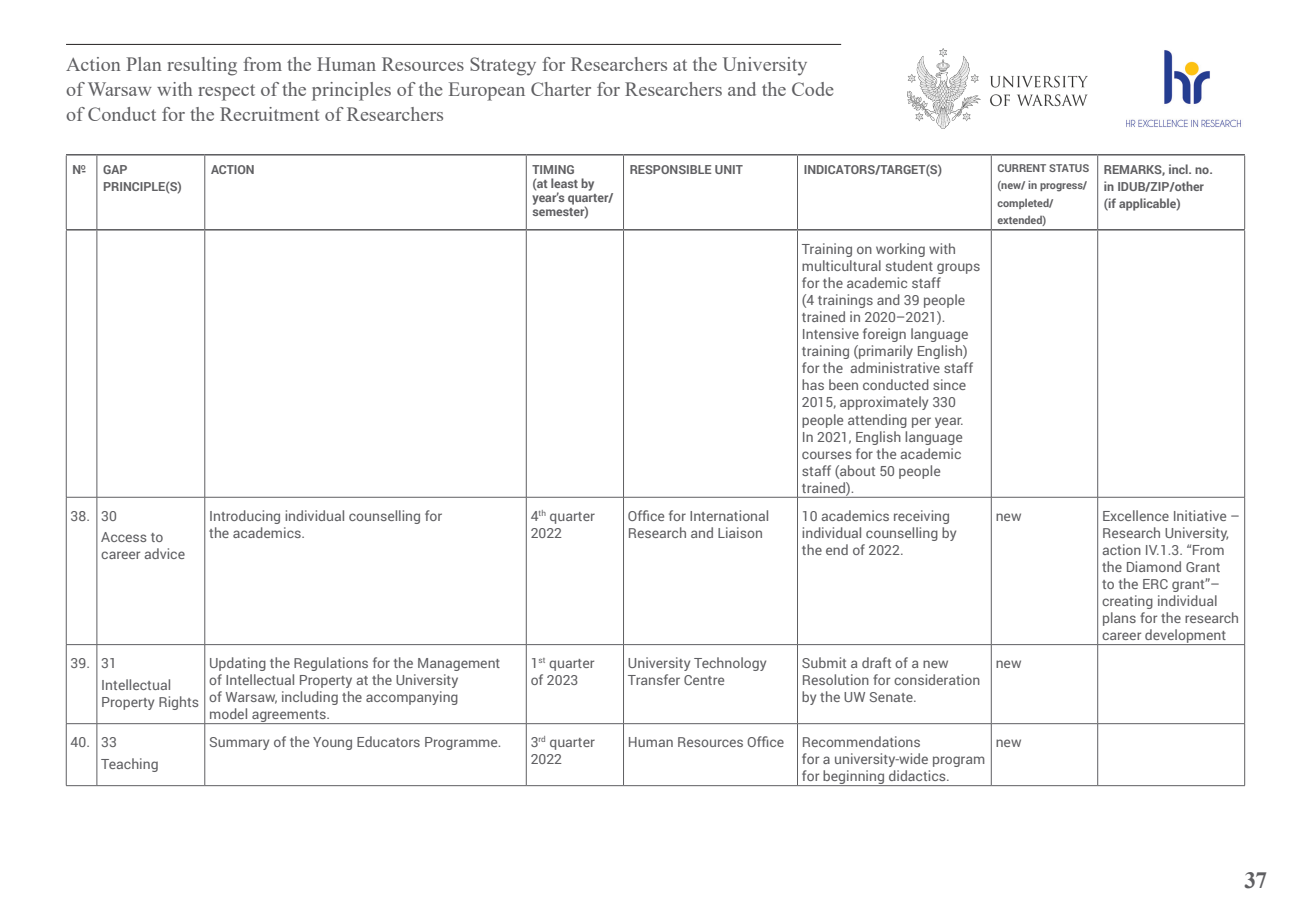 The width and height of the page is (1308, 924). I want to click on Excellence, so click(1136, 515).
